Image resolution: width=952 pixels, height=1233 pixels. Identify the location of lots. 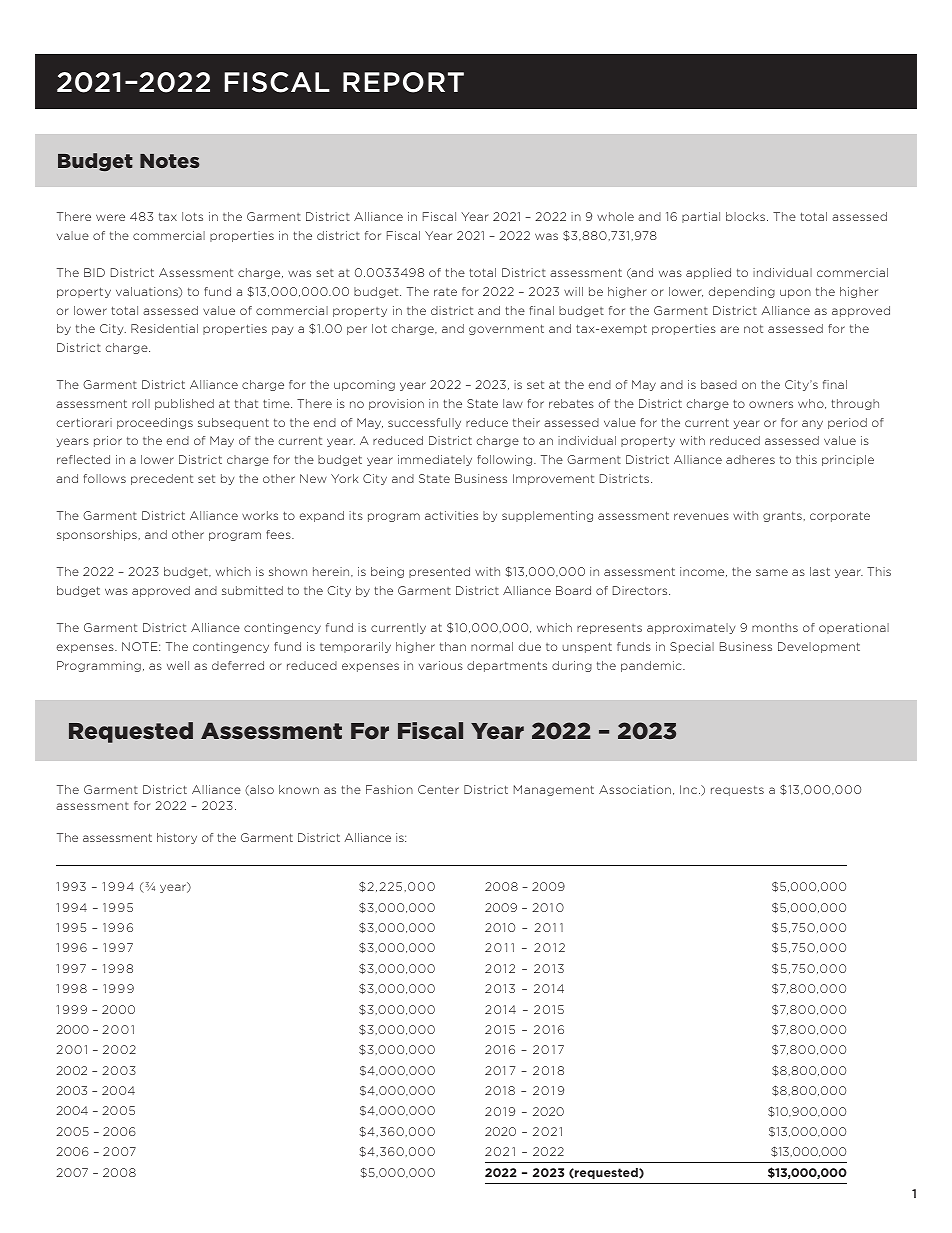
(192, 216).
